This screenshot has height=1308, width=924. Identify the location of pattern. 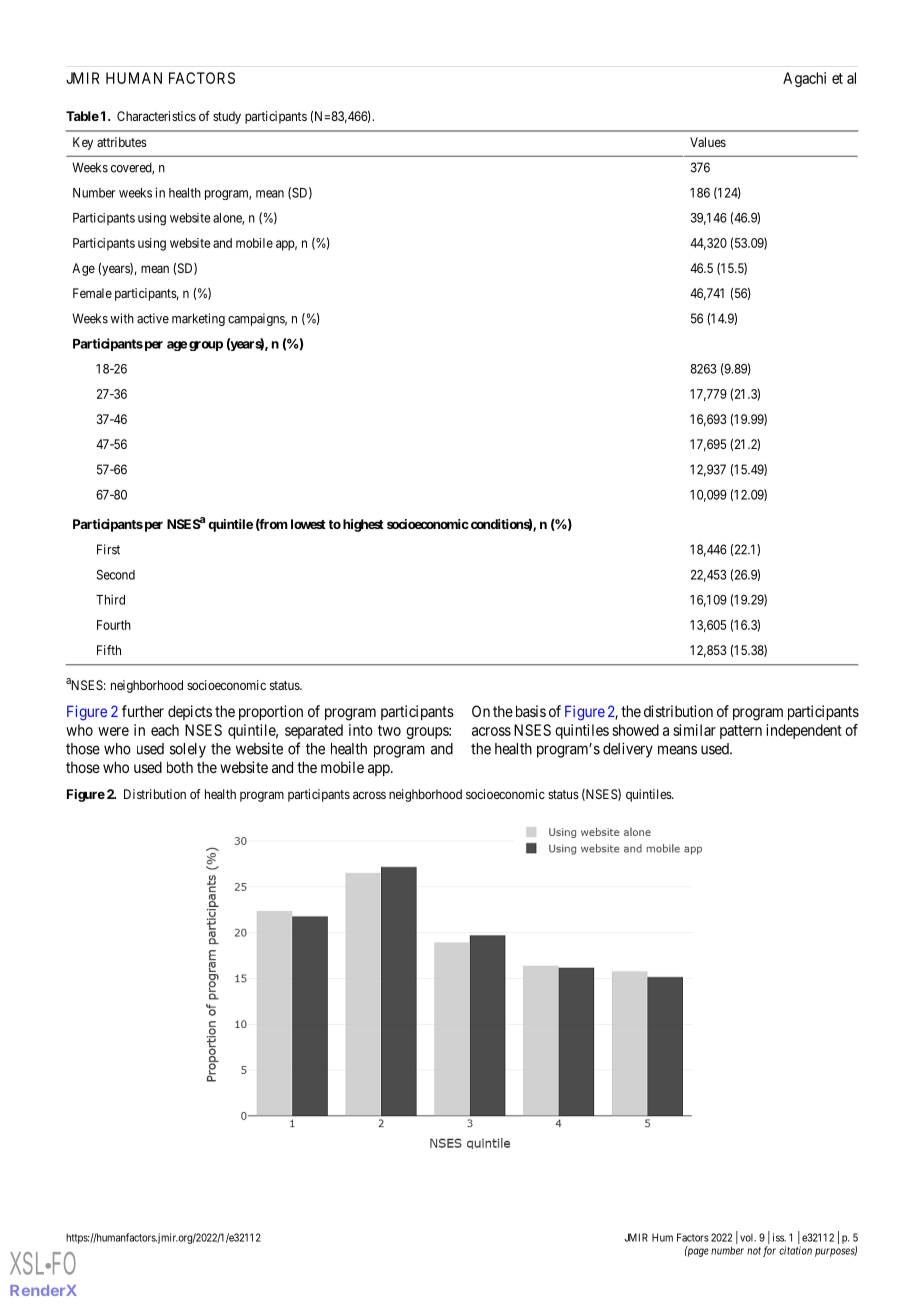
(741, 732).
